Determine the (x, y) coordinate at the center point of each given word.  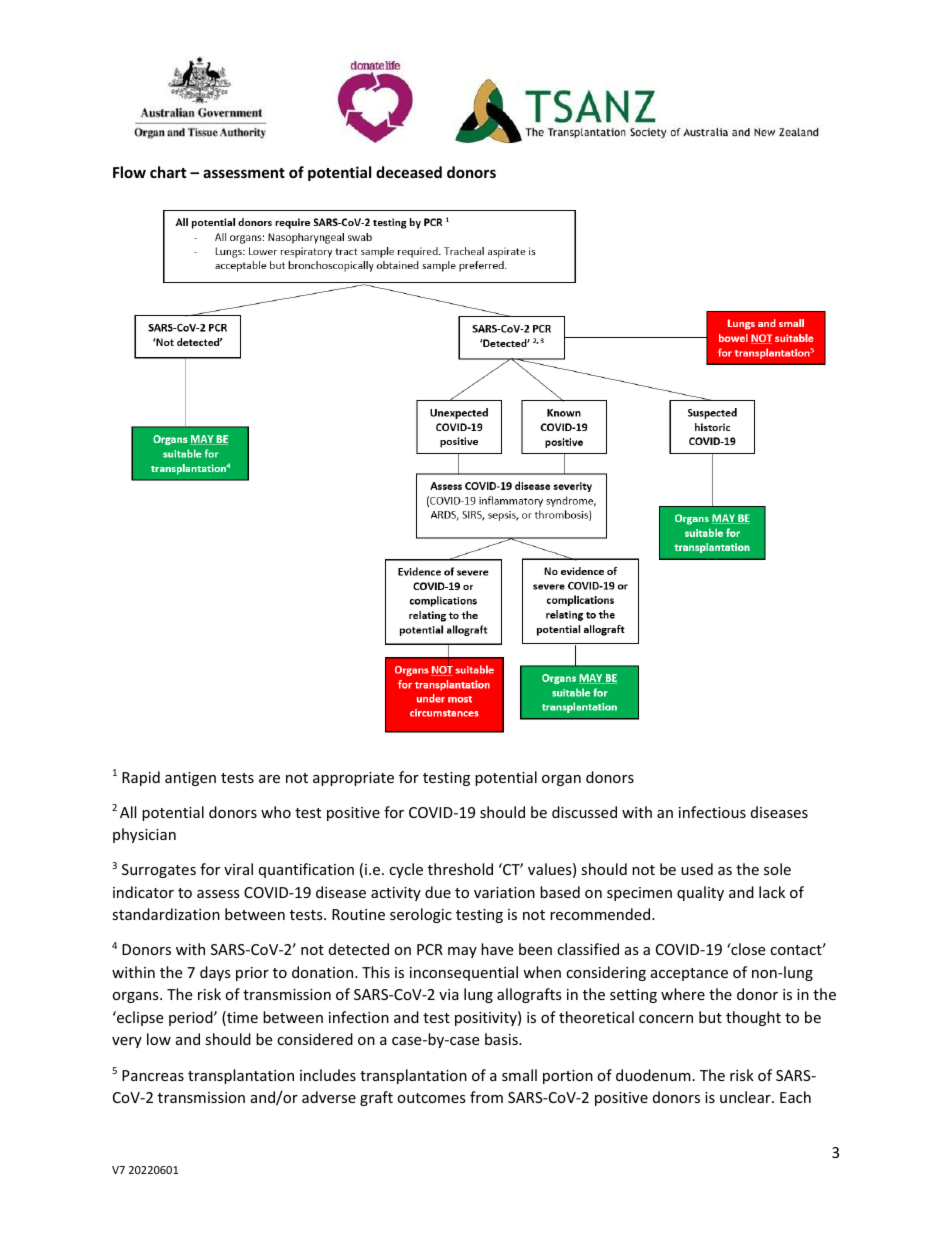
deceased (409, 172)
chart (168, 172)
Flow (129, 172)
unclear (746, 1097)
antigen (190, 779)
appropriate (353, 779)
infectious (712, 812)
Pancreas (153, 1075)
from (486, 1097)
